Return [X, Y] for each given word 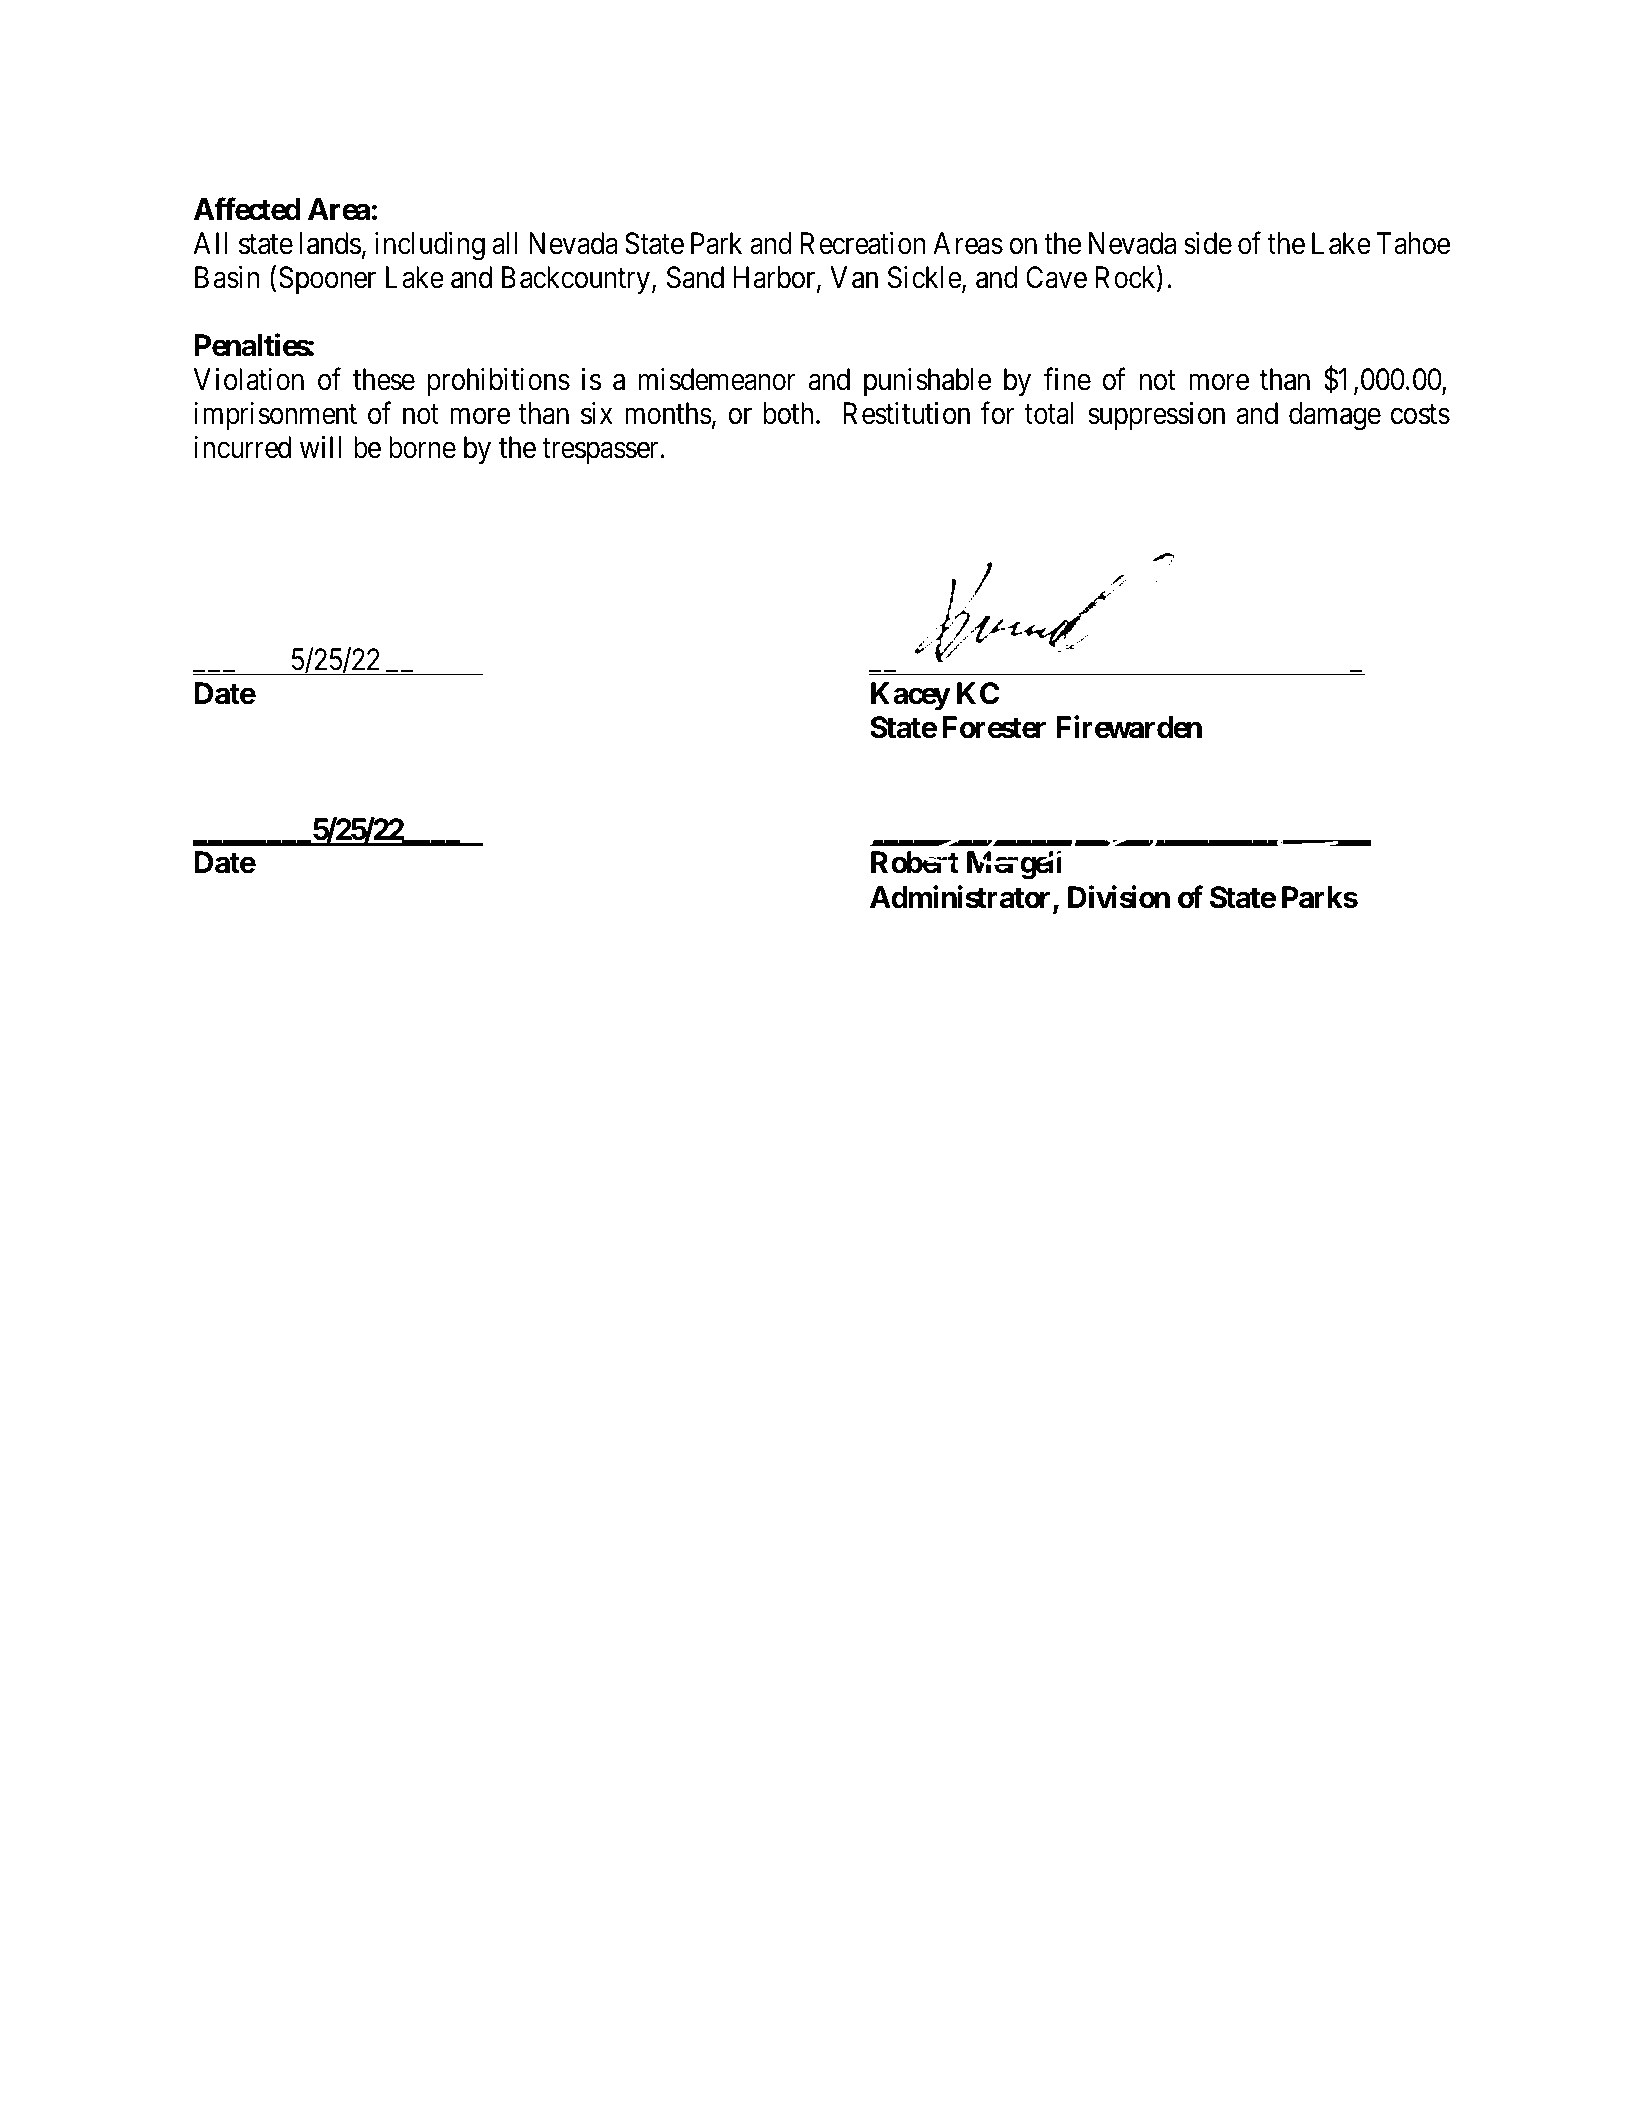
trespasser [600, 451]
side [1208, 243]
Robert [915, 862]
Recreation [863, 243]
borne [422, 447]
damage [1335, 416]
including [430, 246]
